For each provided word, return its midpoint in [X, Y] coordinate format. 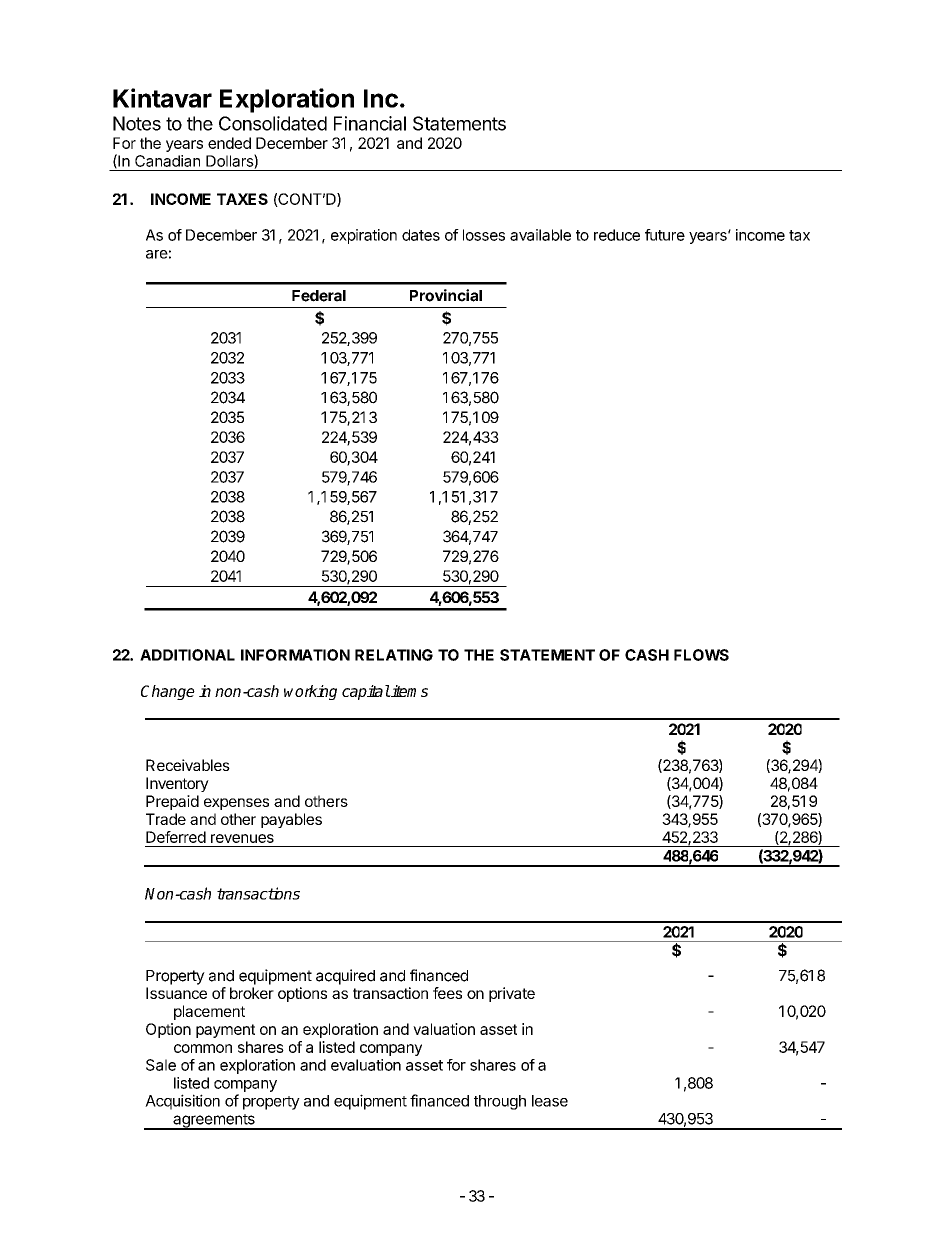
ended [229, 143]
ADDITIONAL [187, 655]
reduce [617, 235]
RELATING [394, 655]
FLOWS [701, 655]
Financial [370, 123]
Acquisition [182, 1102]
